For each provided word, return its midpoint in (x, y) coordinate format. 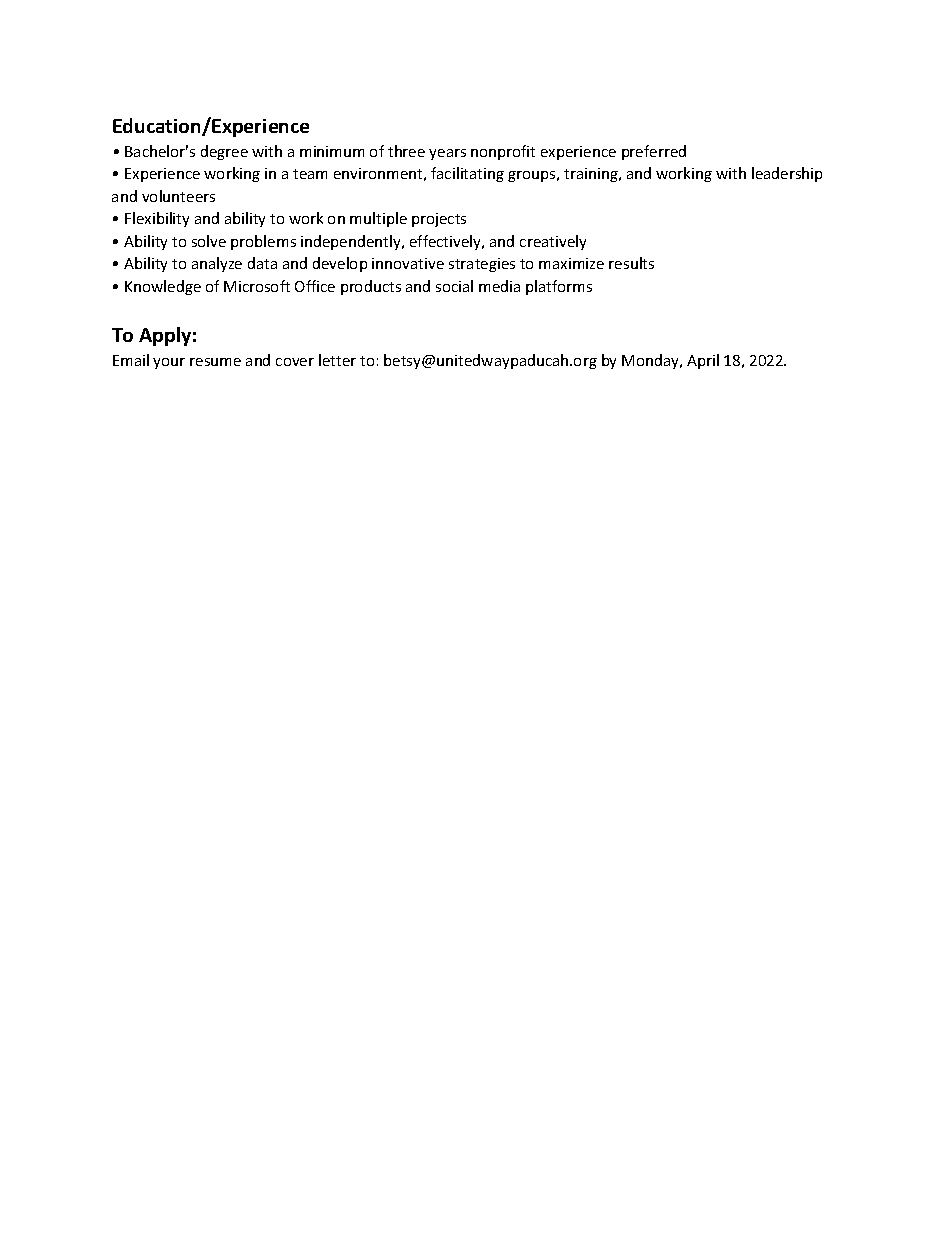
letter (337, 360)
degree (224, 152)
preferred (654, 152)
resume (215, 362)
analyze (217, 264)
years (447, 154)
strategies (482, 265)
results (631, 263)
